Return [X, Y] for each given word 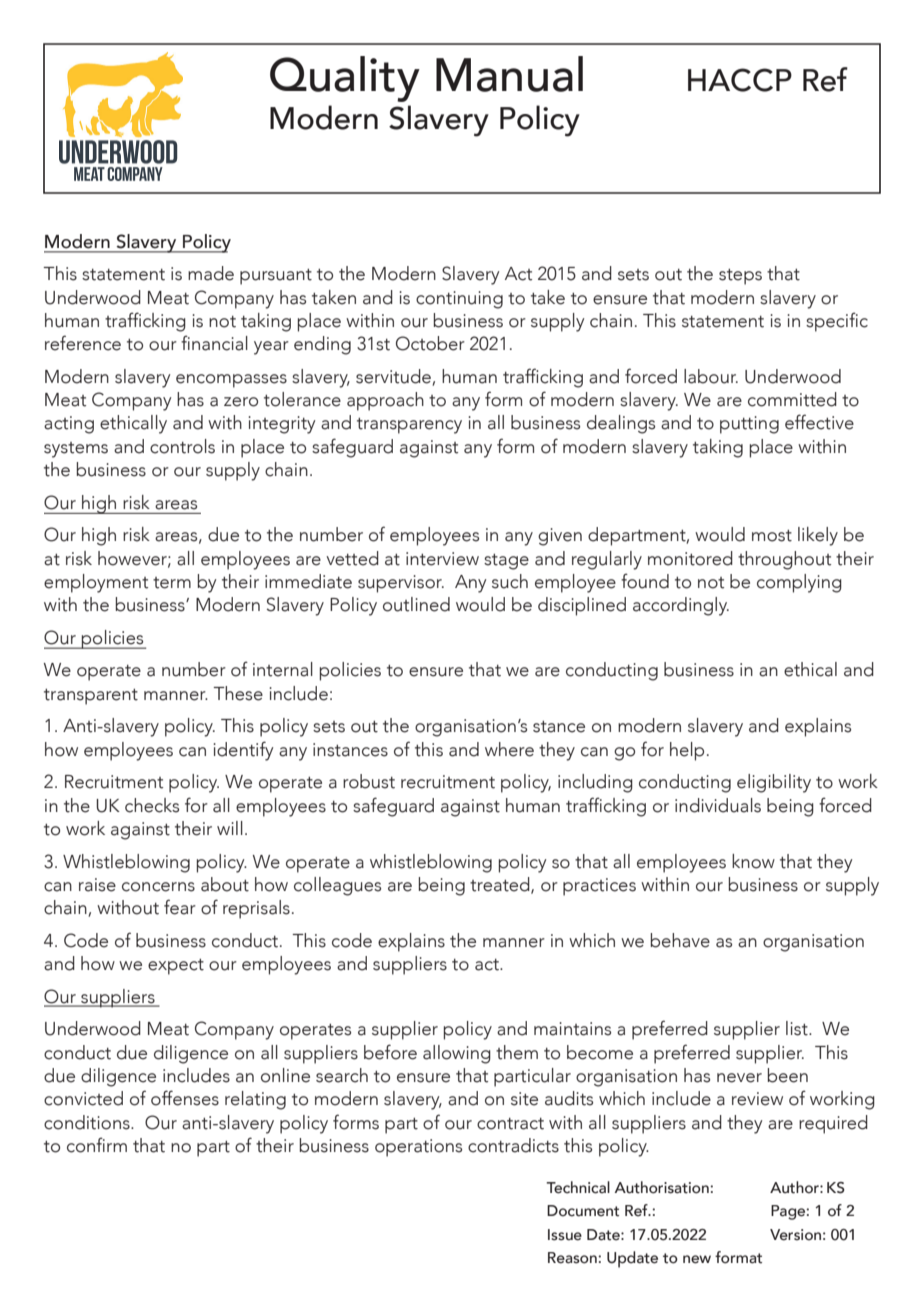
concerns [158, 887]
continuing [459, 300]
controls [182, 446]
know [753, 861]
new [697, 1259]
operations [418, 1148]
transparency [409, 426]
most [772, 536]
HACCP [740, 80]
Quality [345, 79]
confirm [97, 1145]
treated [501, 885]
